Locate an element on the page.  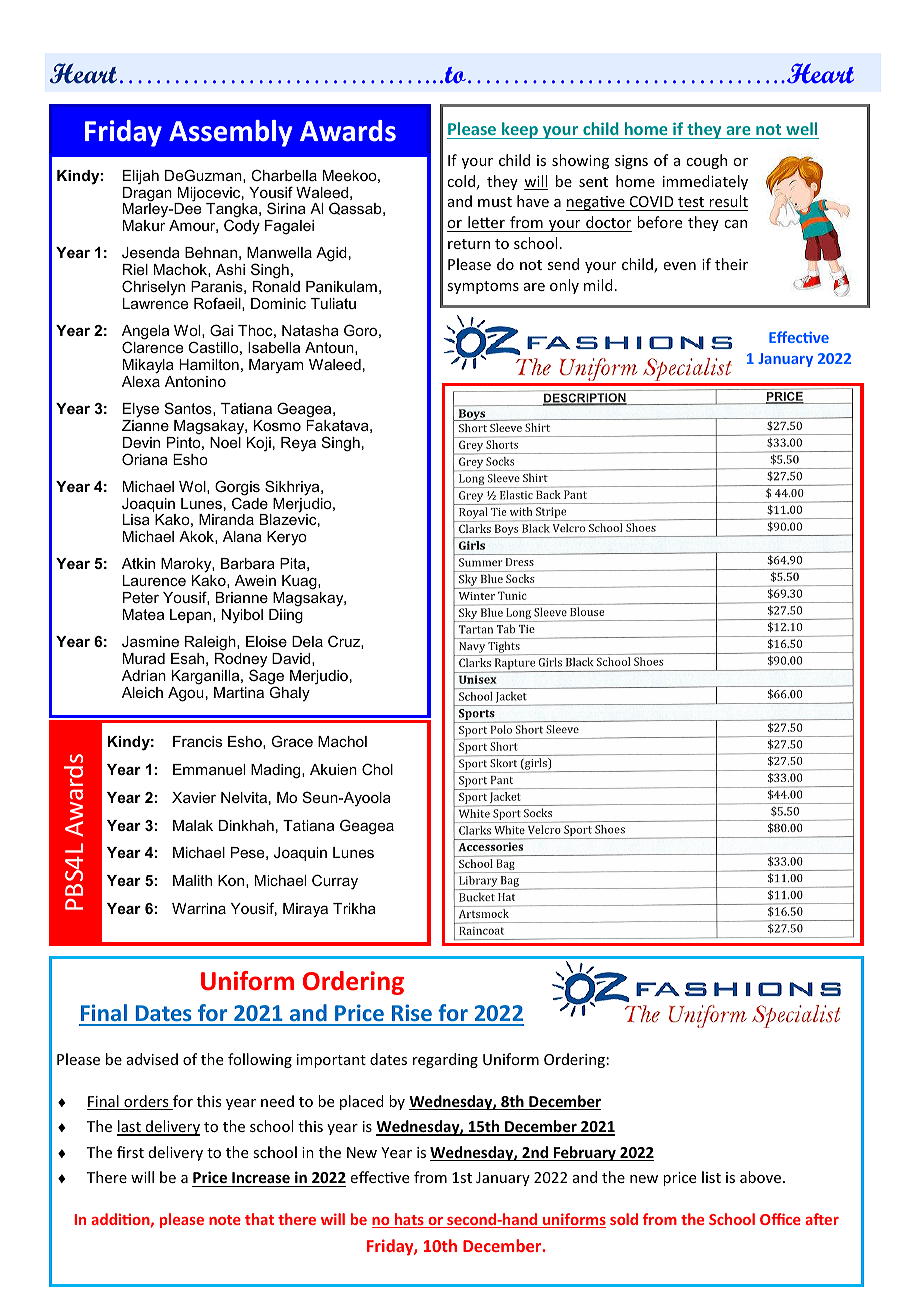
Assembly is located at coordinates (231, 133).
